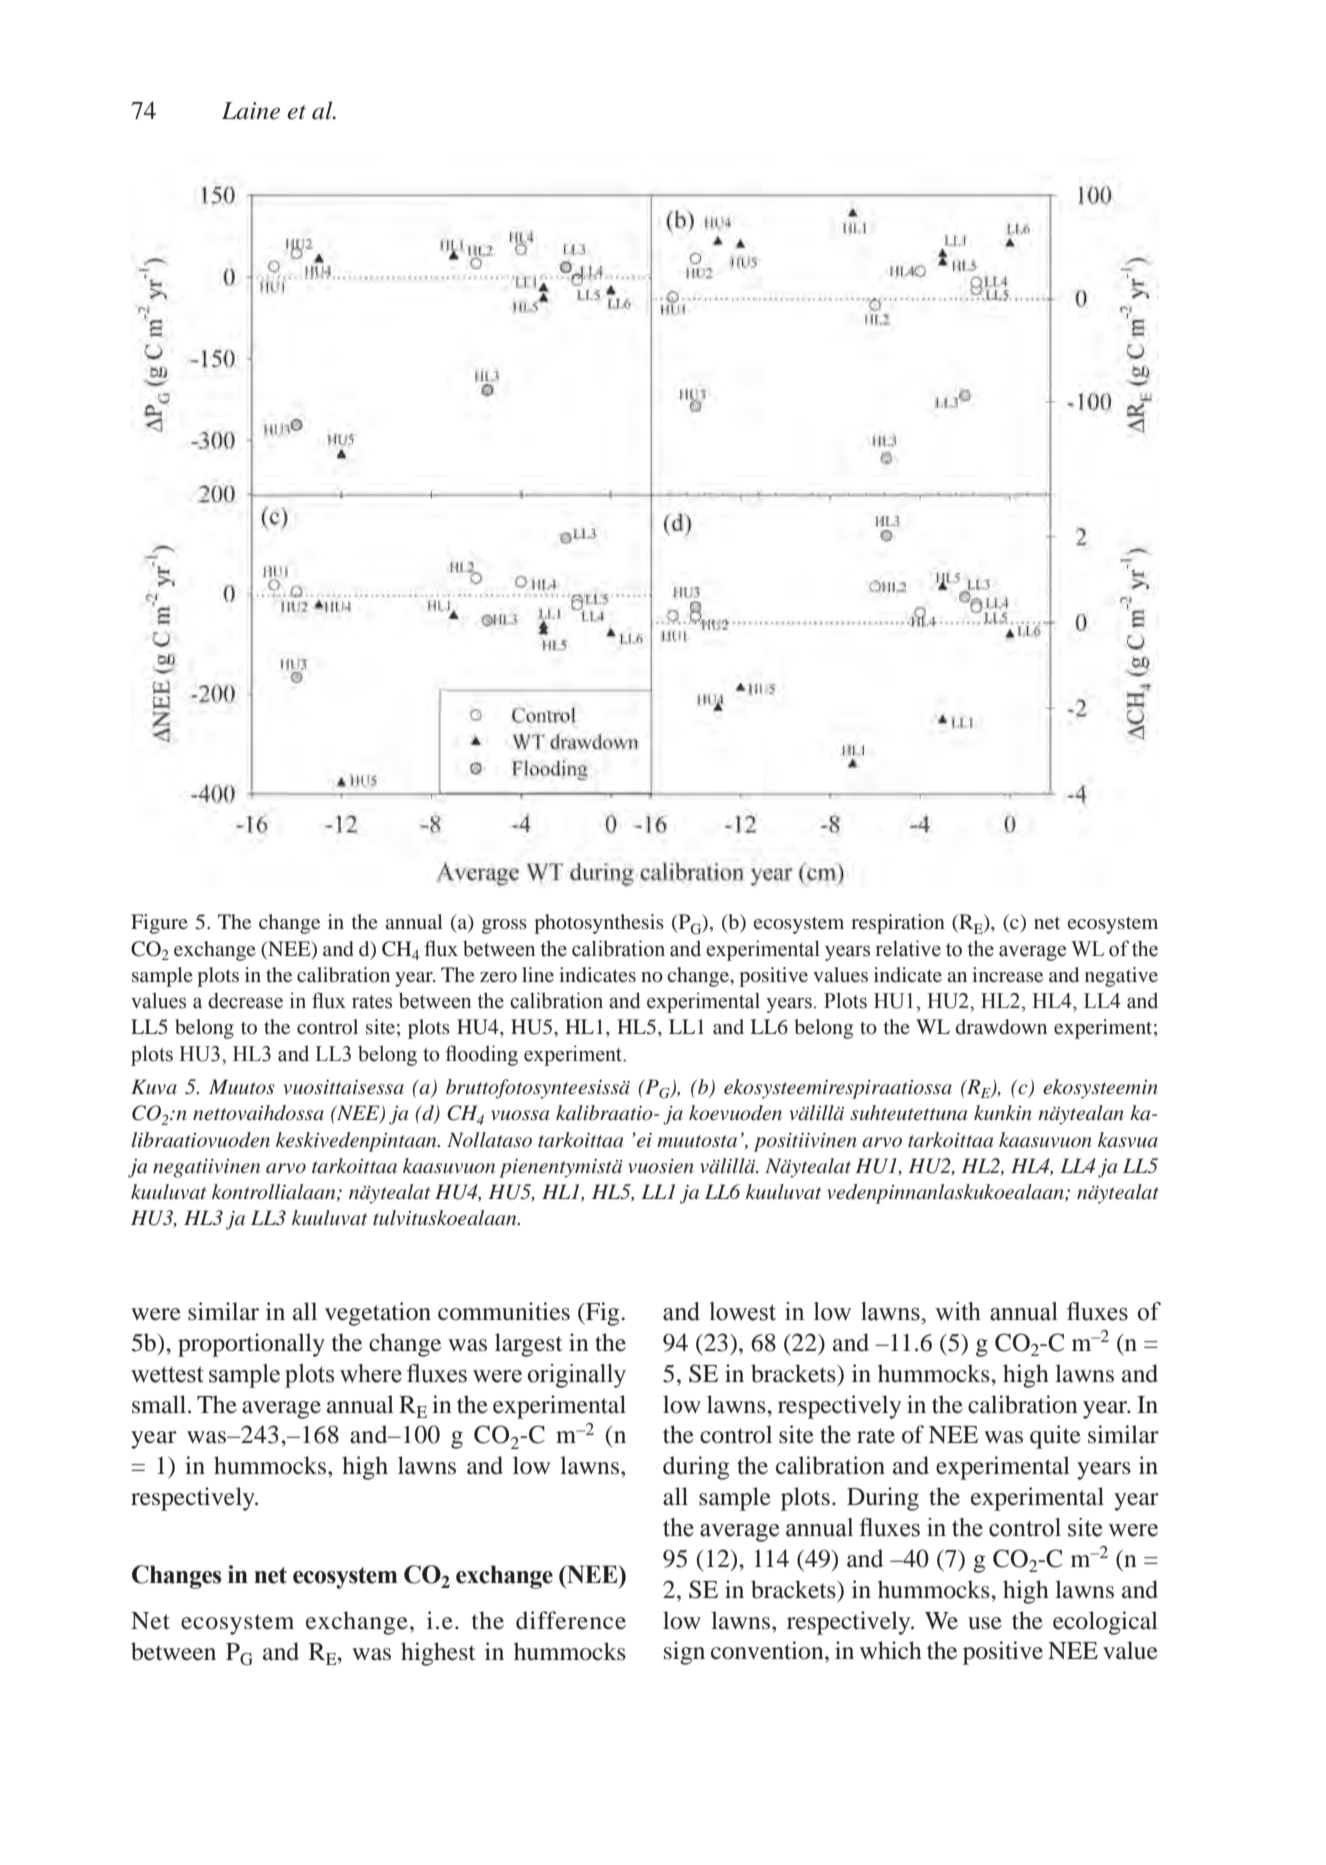 This screenshot has width=1326, height=1865. Describe the element at coordinates (599, 924) in the screenshot. I see `photosynthesis` at that location.
